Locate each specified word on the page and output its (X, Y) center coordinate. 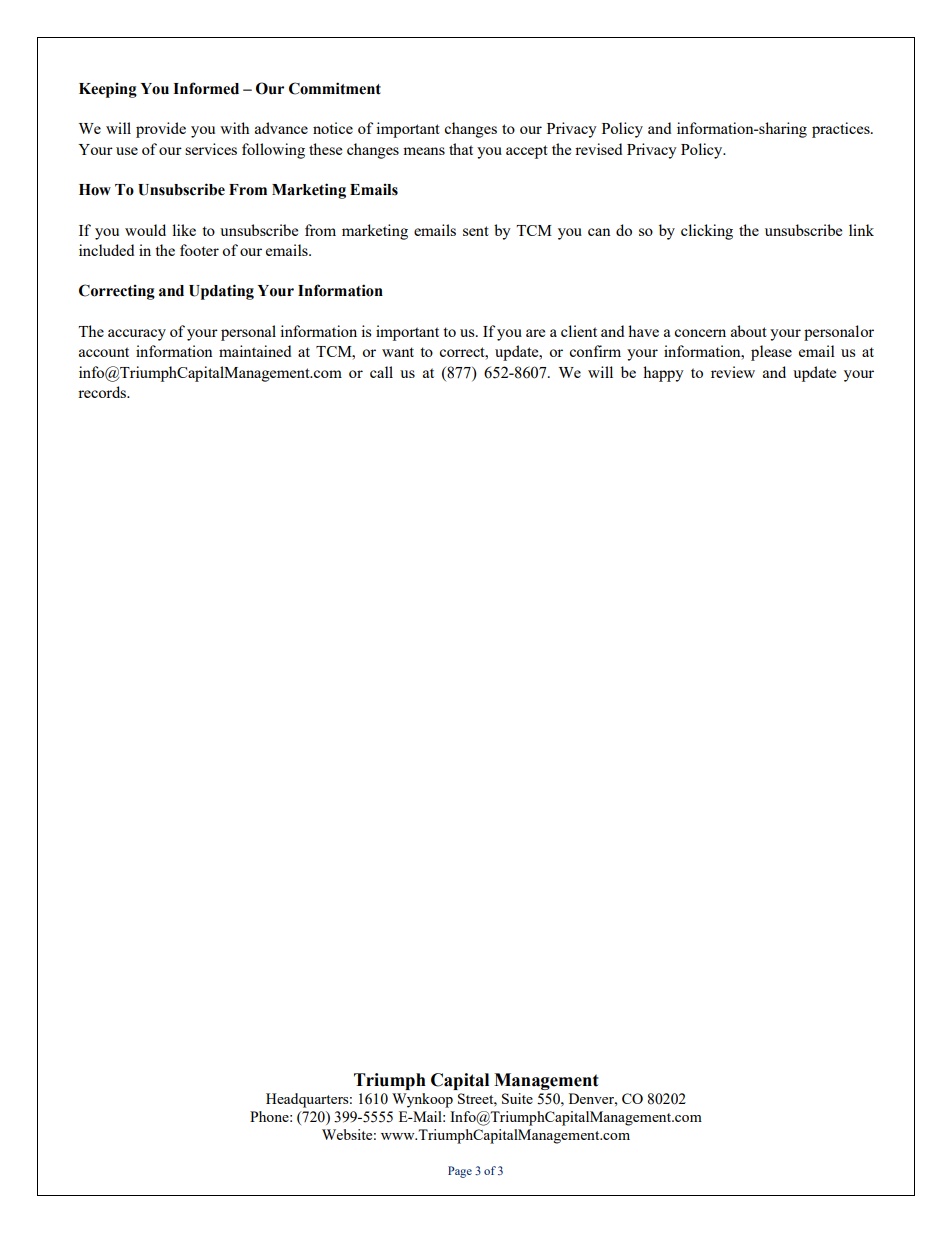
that (461, 149)
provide (161, 130)
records (103, 392)
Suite (517, 1098)
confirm (595, 351)
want (398, 352)
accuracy (137, 335)
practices (842, 130)
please (771, 353)
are (535, 333)
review (733, 372)
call (381, 372)
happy (663, 374)
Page (460, 1172)
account (104, 352)
